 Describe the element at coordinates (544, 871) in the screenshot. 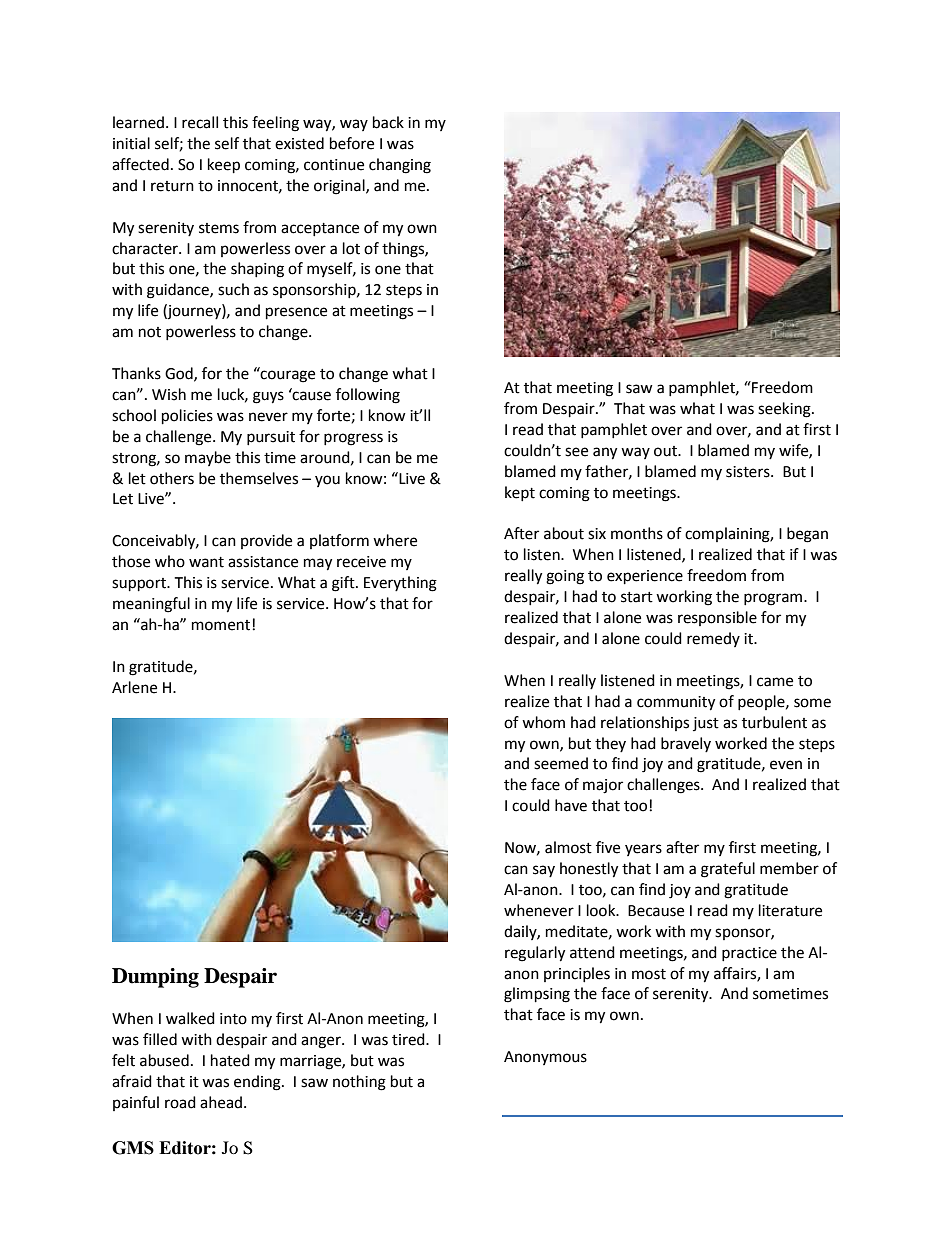

I see `say` at that location.
